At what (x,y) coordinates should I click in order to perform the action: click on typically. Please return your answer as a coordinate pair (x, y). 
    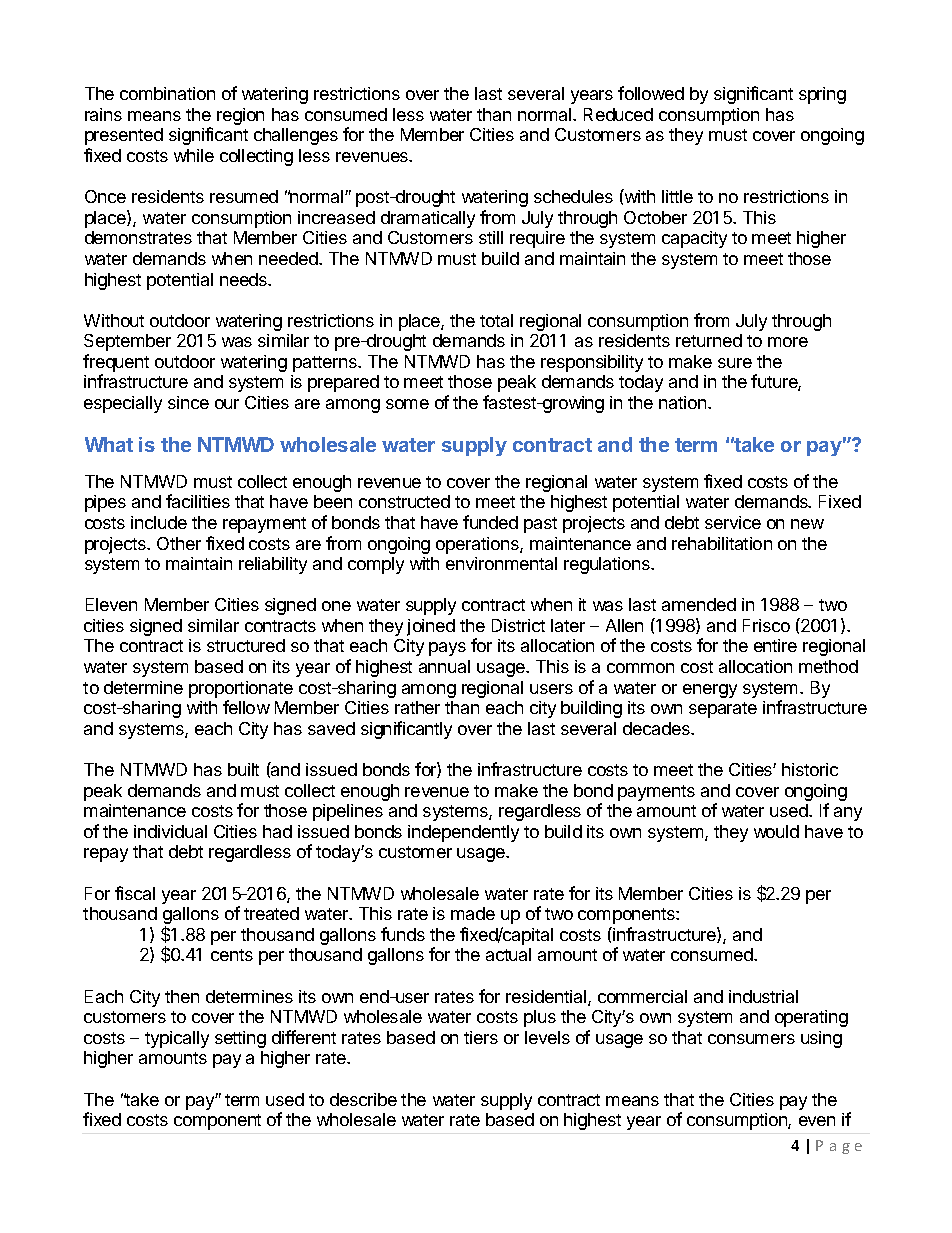
    Looking at the image, I should click on (177, 1039).
